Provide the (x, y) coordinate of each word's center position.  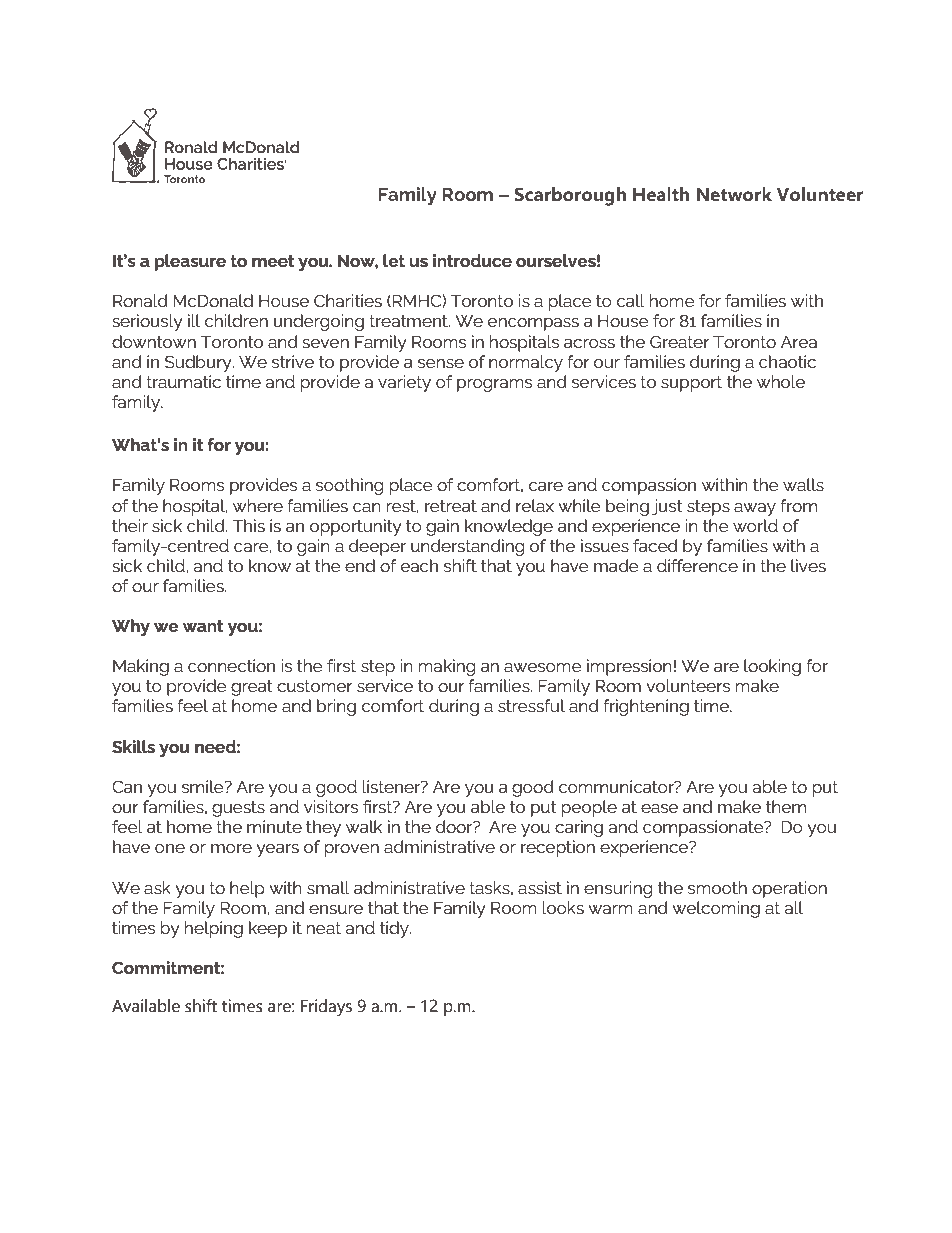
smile (204, 786)
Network (734, 194)
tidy (395, 929)
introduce (472, 260)
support (691, 384)
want (203, 626)
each (419, 565)
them (786, 806)
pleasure (190, 262)
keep (268, 929)
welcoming (716, 909)
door (455, 826)
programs (494, 385)
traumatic (183, 381)
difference (697, 565)
